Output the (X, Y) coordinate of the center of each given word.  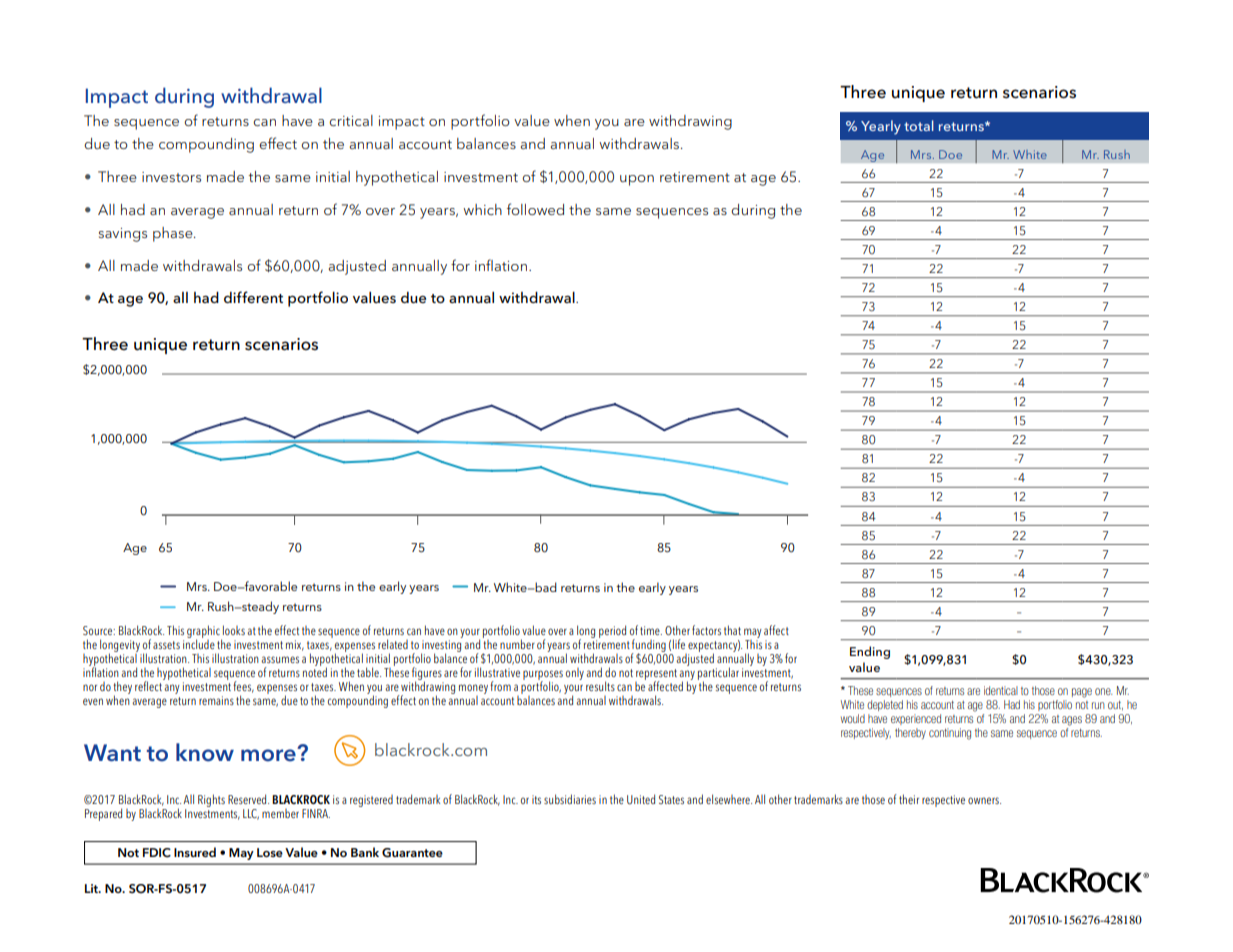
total (919, 125)
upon (637, 180)
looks (234, 630)
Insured (195, 852)
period (612, 631)
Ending (870, 652)
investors (171, 177)
